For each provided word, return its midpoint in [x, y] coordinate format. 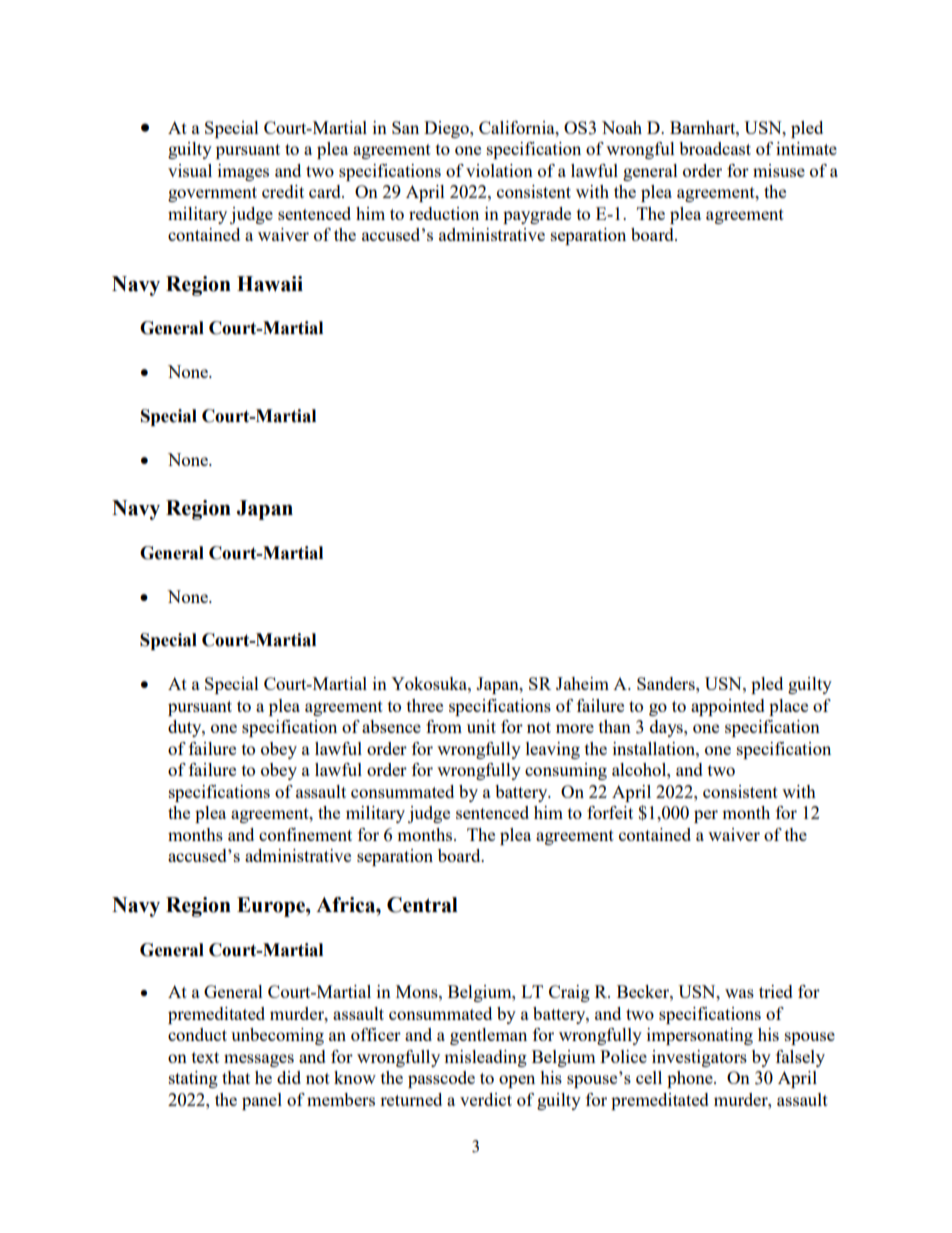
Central [422, 905]
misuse [779, 170]
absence [391, 726]
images [243, 172]
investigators [699, 1058]
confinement [305, 834]
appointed [728, 707]
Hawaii [270, 284]
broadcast [715, 148]
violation [499, 170]
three [425, 705]
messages [259, 1060]
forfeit [610, 812]
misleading [485, 1058]
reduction [444, 213]
